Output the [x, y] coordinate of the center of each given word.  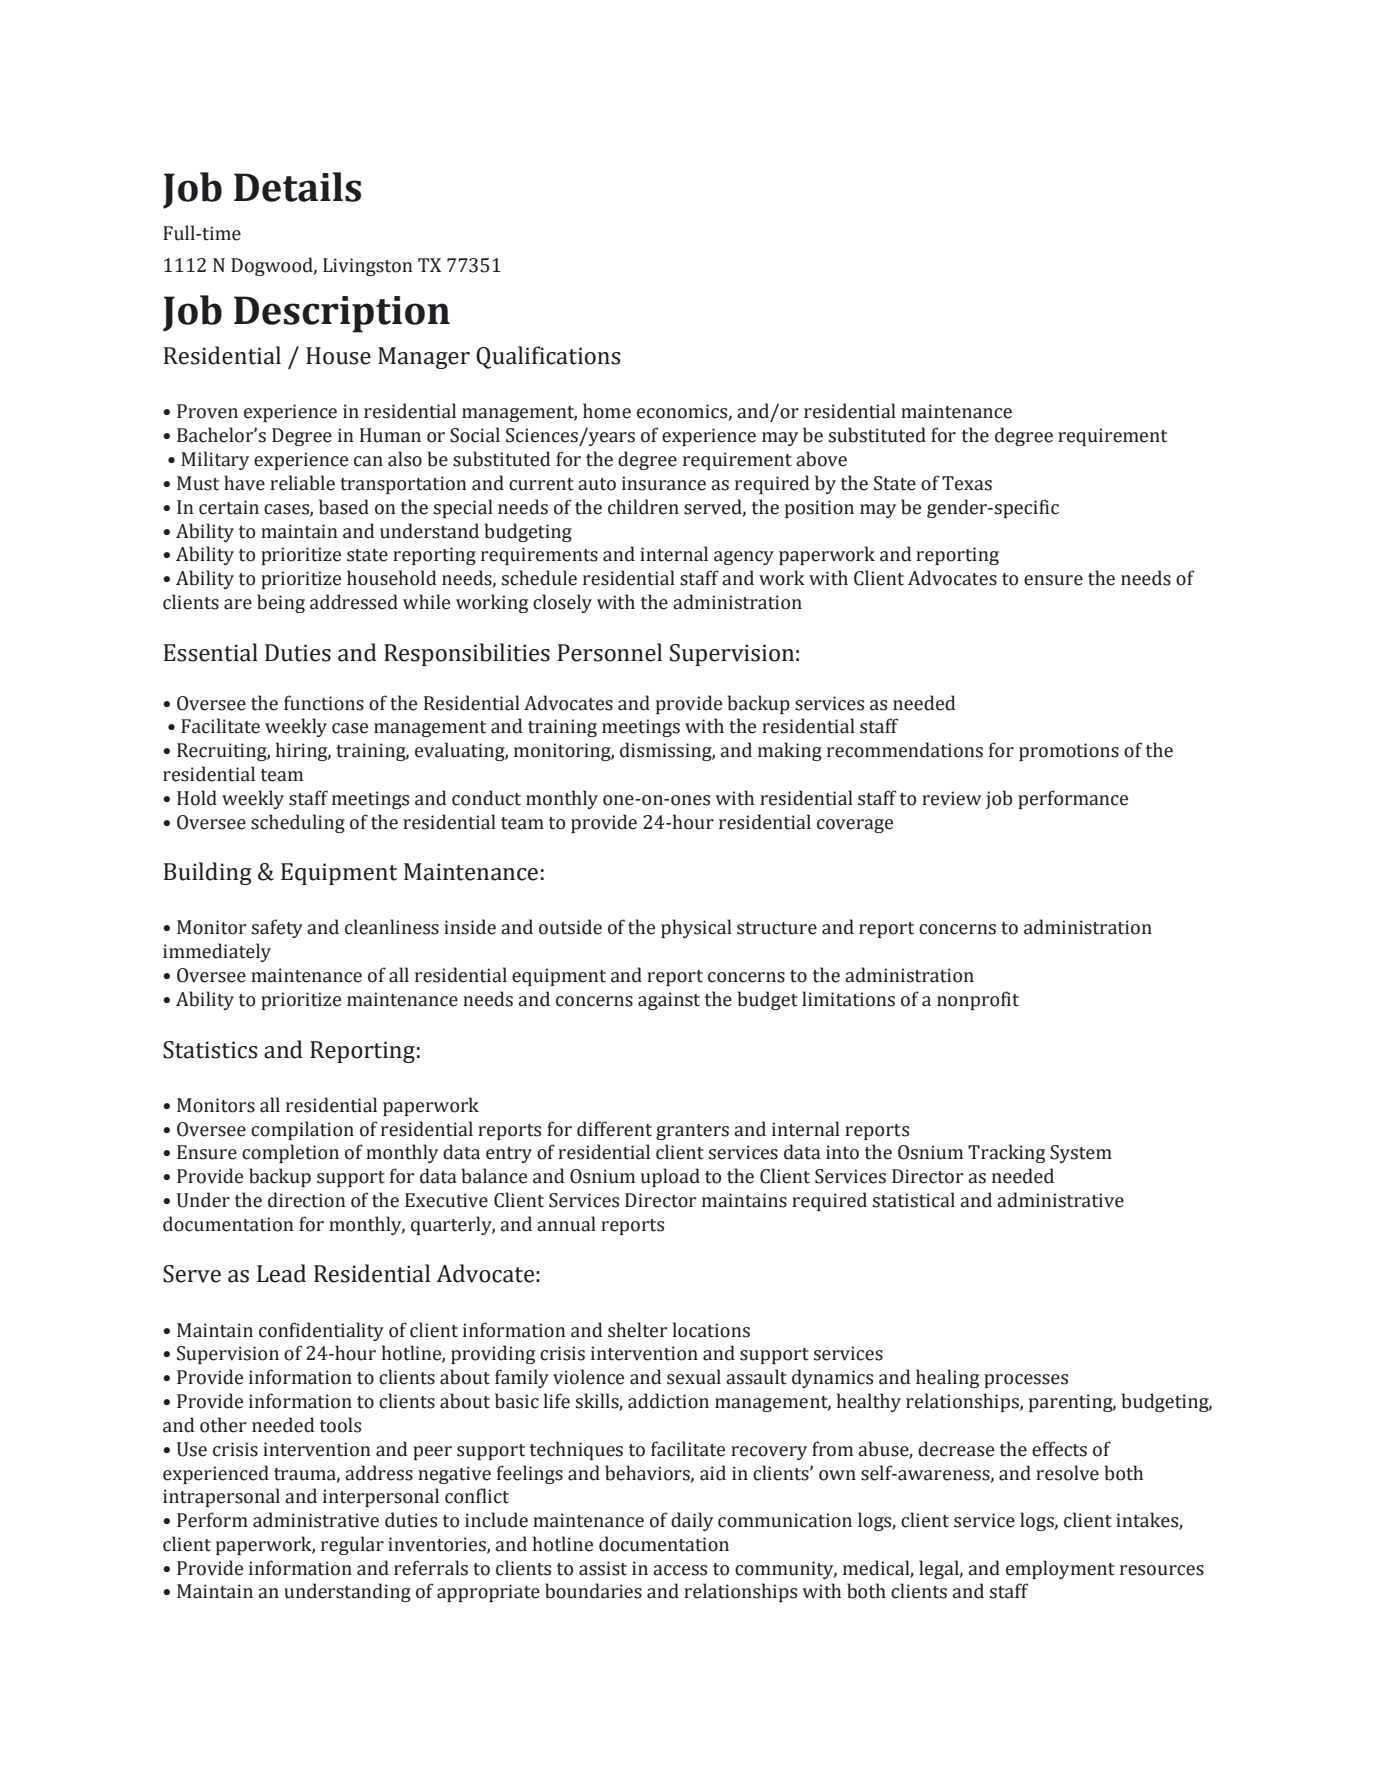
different [614, 1129]
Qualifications [548, 357]
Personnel [610, 652]
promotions [1069, 752]
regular [352, 1545]
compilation [302, 1130]
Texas [967, 483]
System [1081, 1154]
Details [297, 187]
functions [324, 703]
